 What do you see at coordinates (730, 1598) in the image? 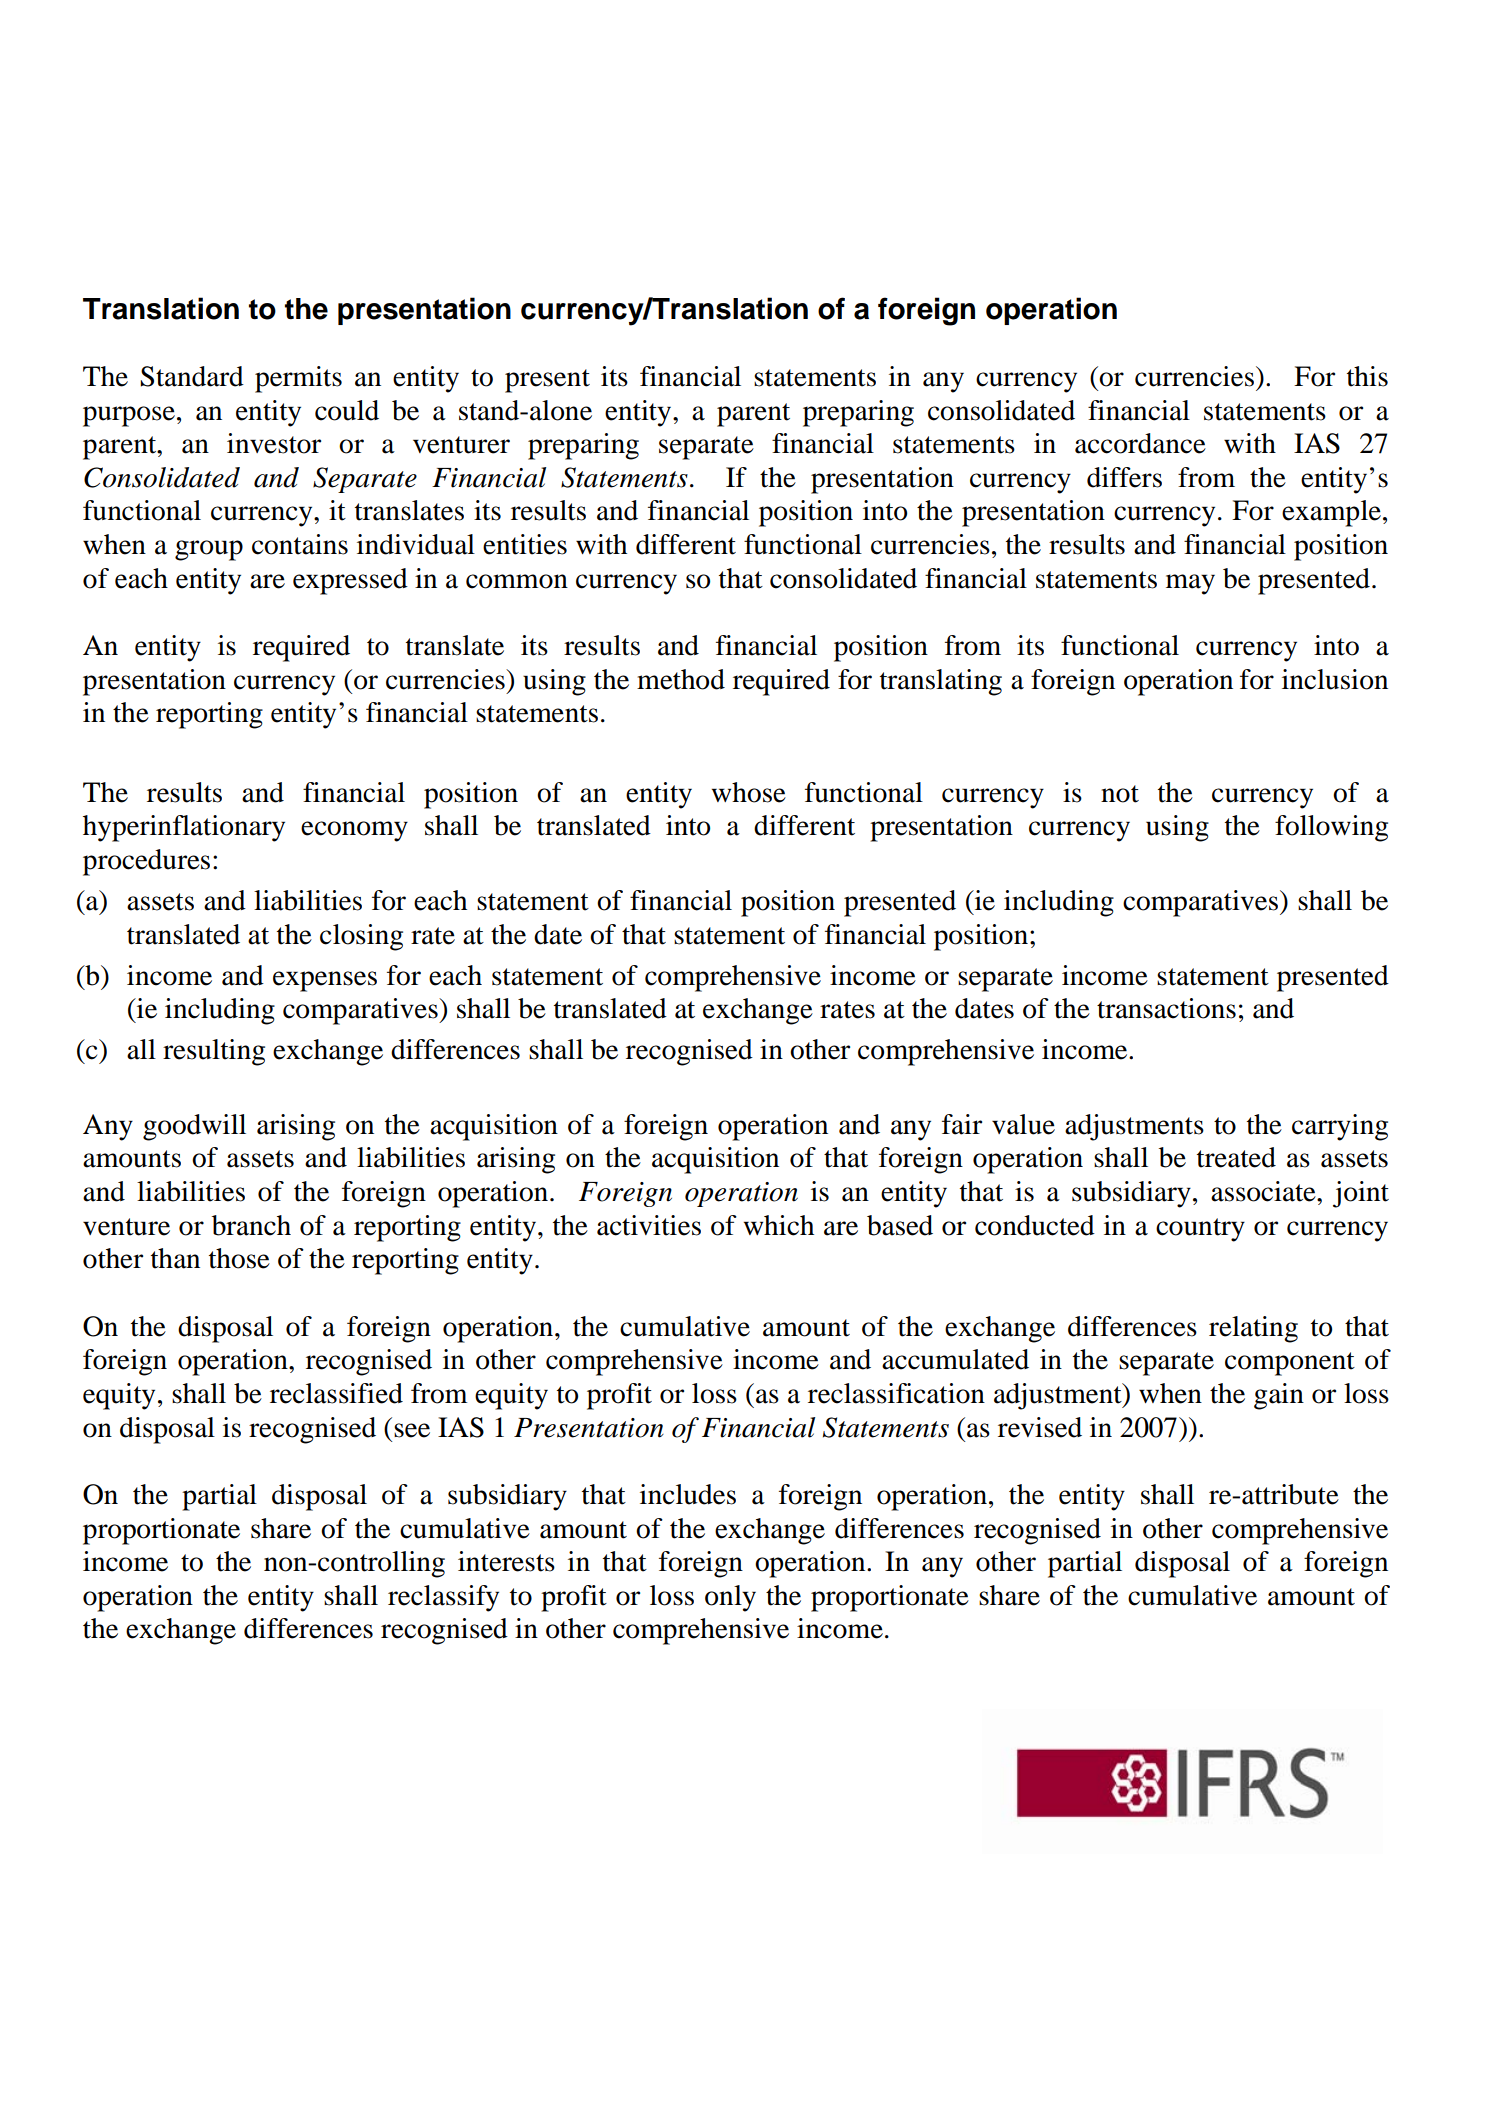
I see `only` at bounding box center [730, 1598].
